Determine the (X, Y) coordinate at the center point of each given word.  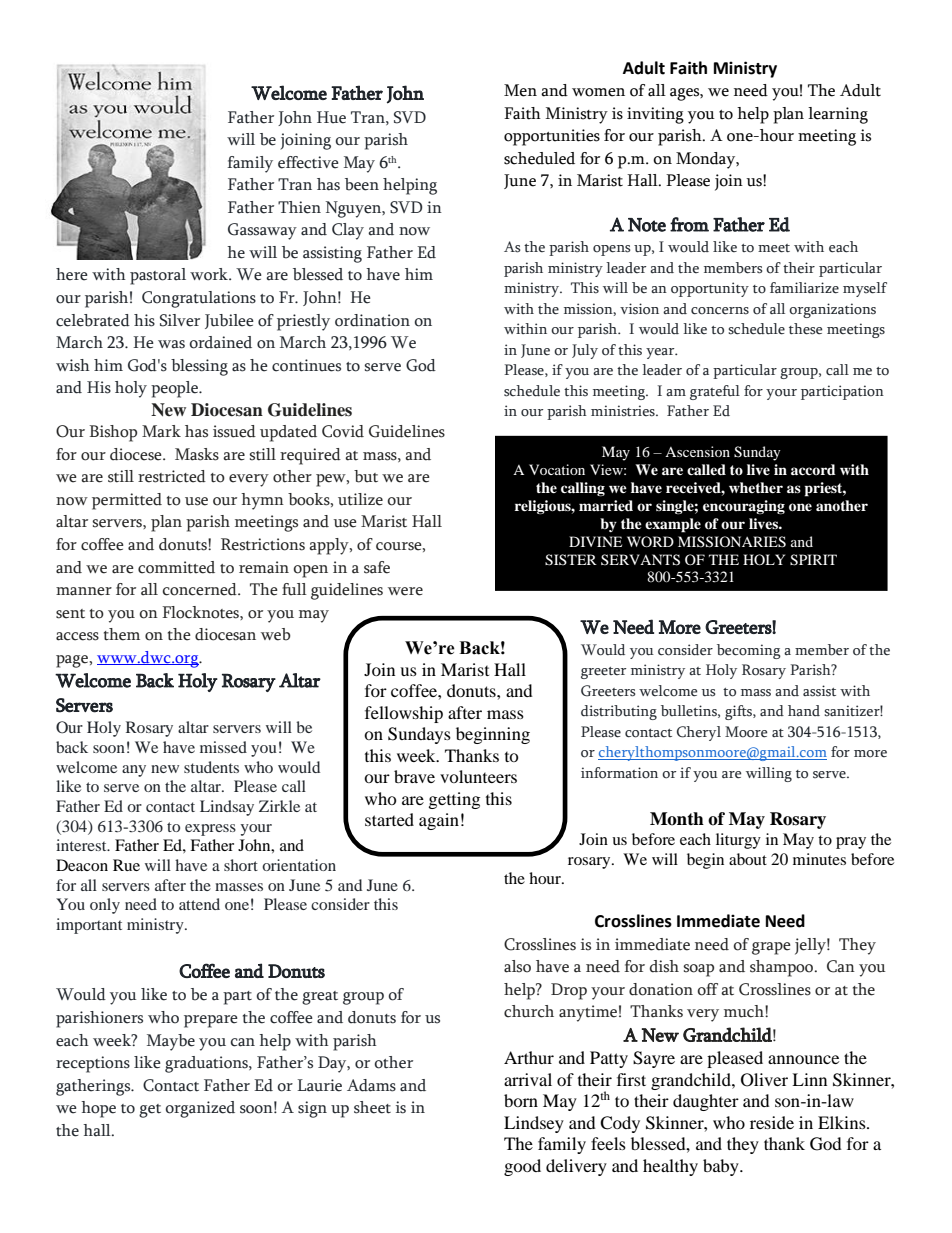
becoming (749, 651)
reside (772, 1122)
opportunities (552, 137)
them (122, 634)
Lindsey (534, 1124)
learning (838, 115)
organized (200, 1109)
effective (308, 162)
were (405, 591)
